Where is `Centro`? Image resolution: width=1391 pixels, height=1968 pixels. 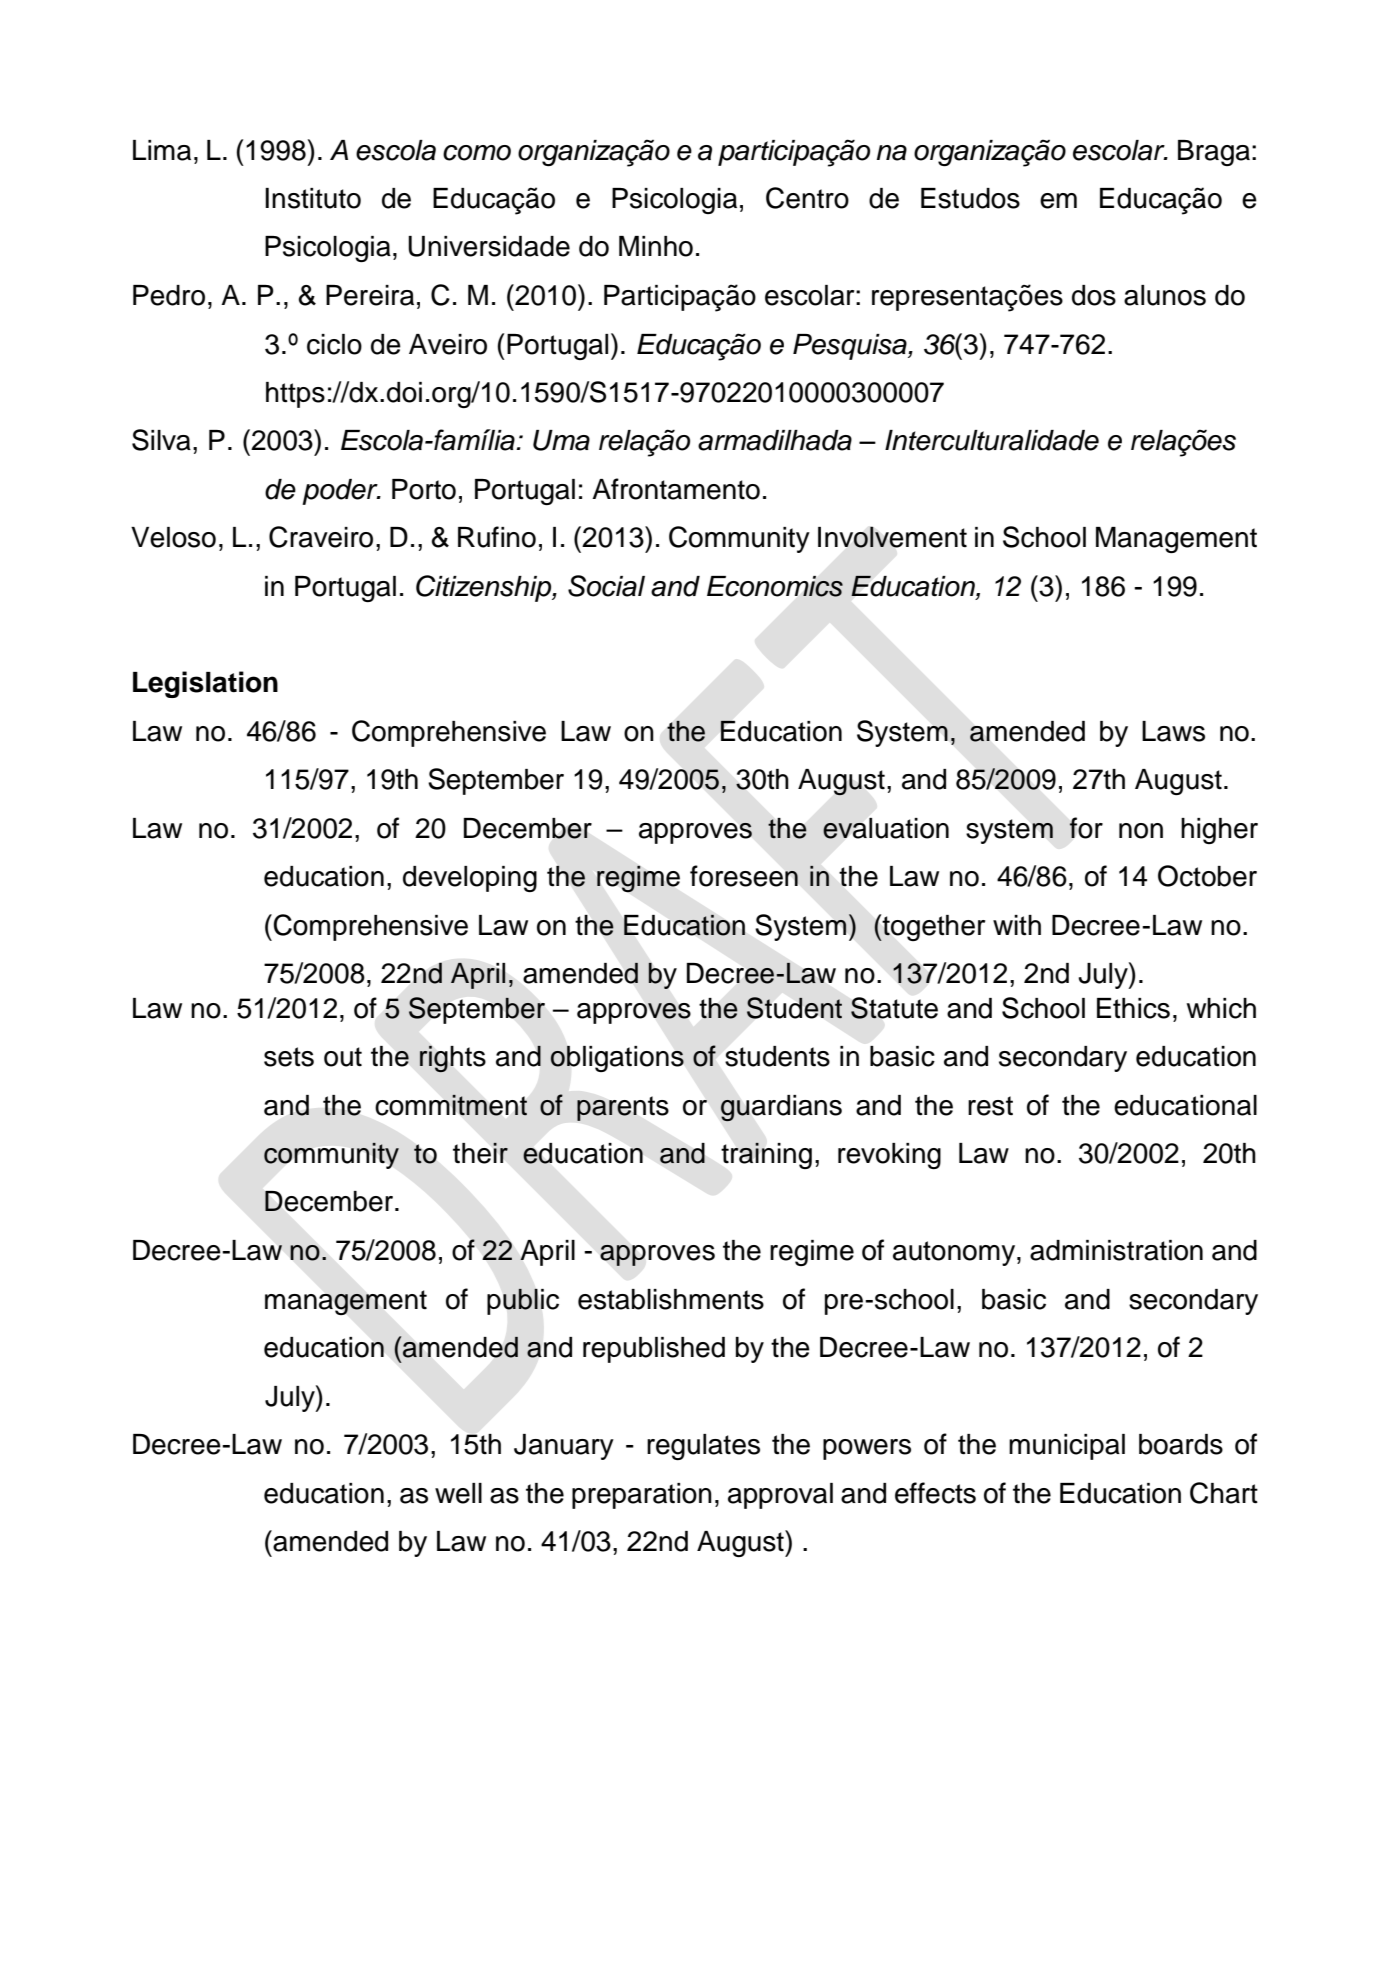
Centro is located at coordinates (807, 198).
